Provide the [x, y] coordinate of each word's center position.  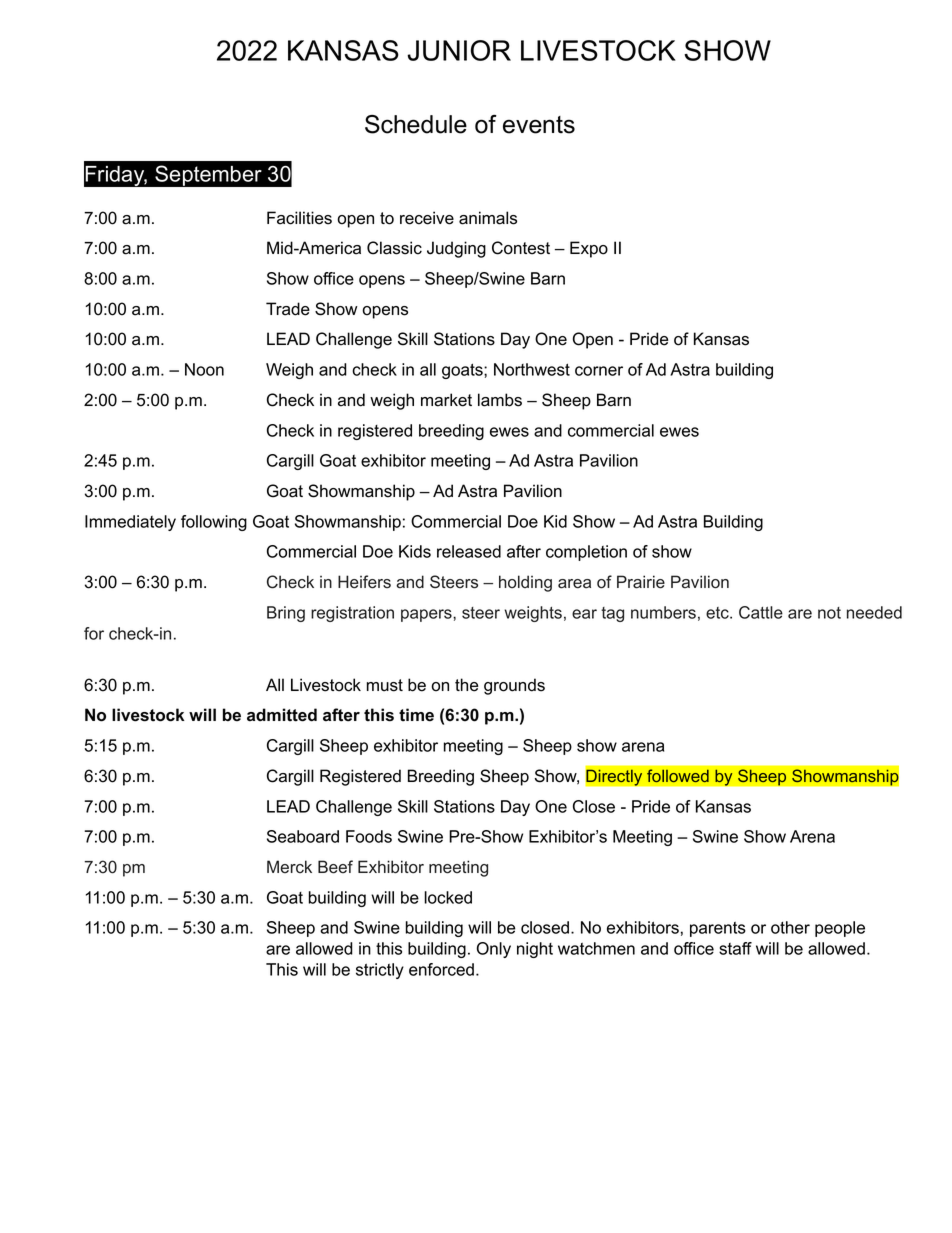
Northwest [532, 369]
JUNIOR [459, 50]
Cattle [761, 612]
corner [599, 371]
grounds [514, 686]
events [539, 125]
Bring [286, 614]
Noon [204, 369]
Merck [289, 866]
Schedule [416, 124]
